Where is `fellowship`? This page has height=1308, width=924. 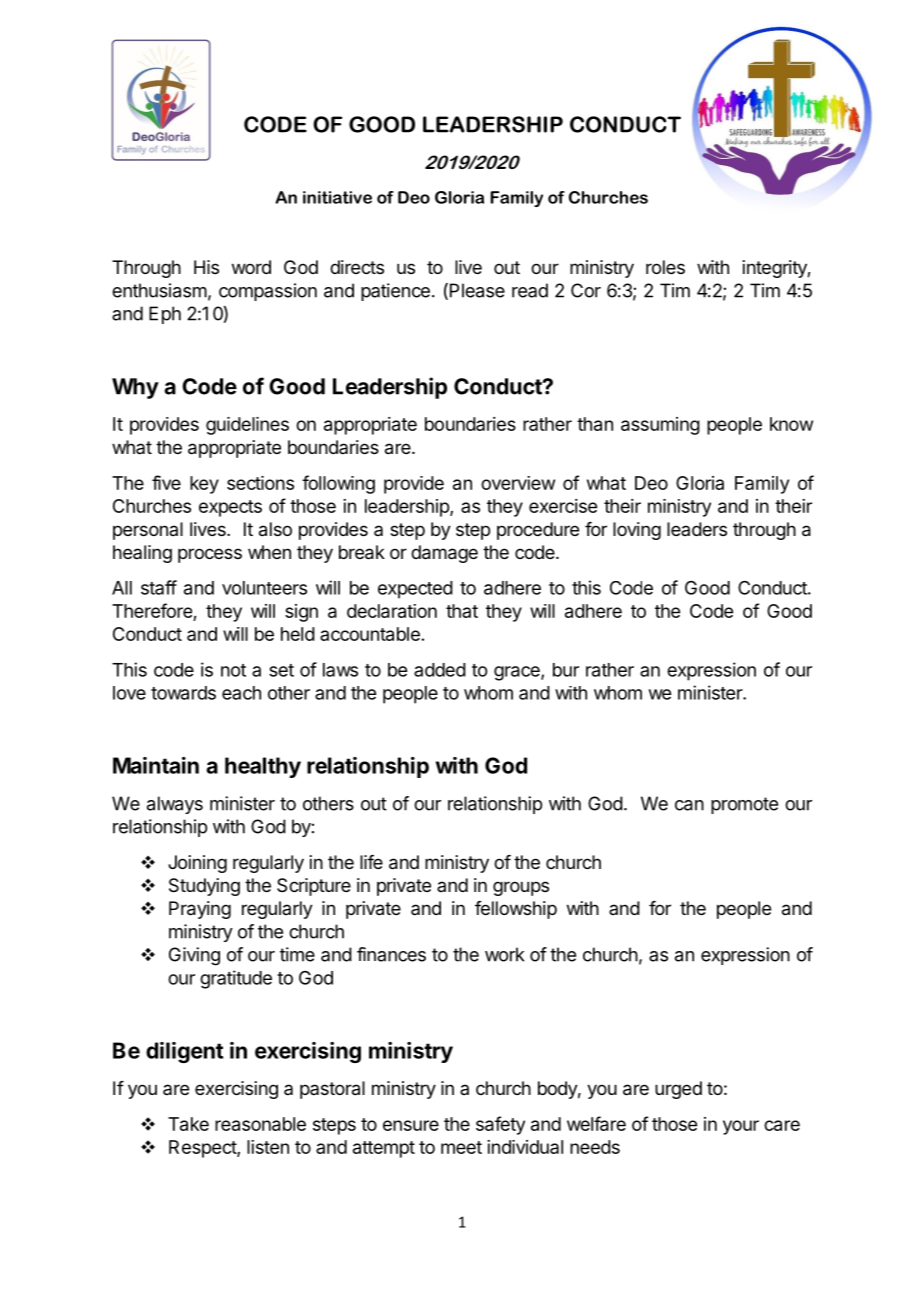 fellowship is located at coordinates (516, 910).
